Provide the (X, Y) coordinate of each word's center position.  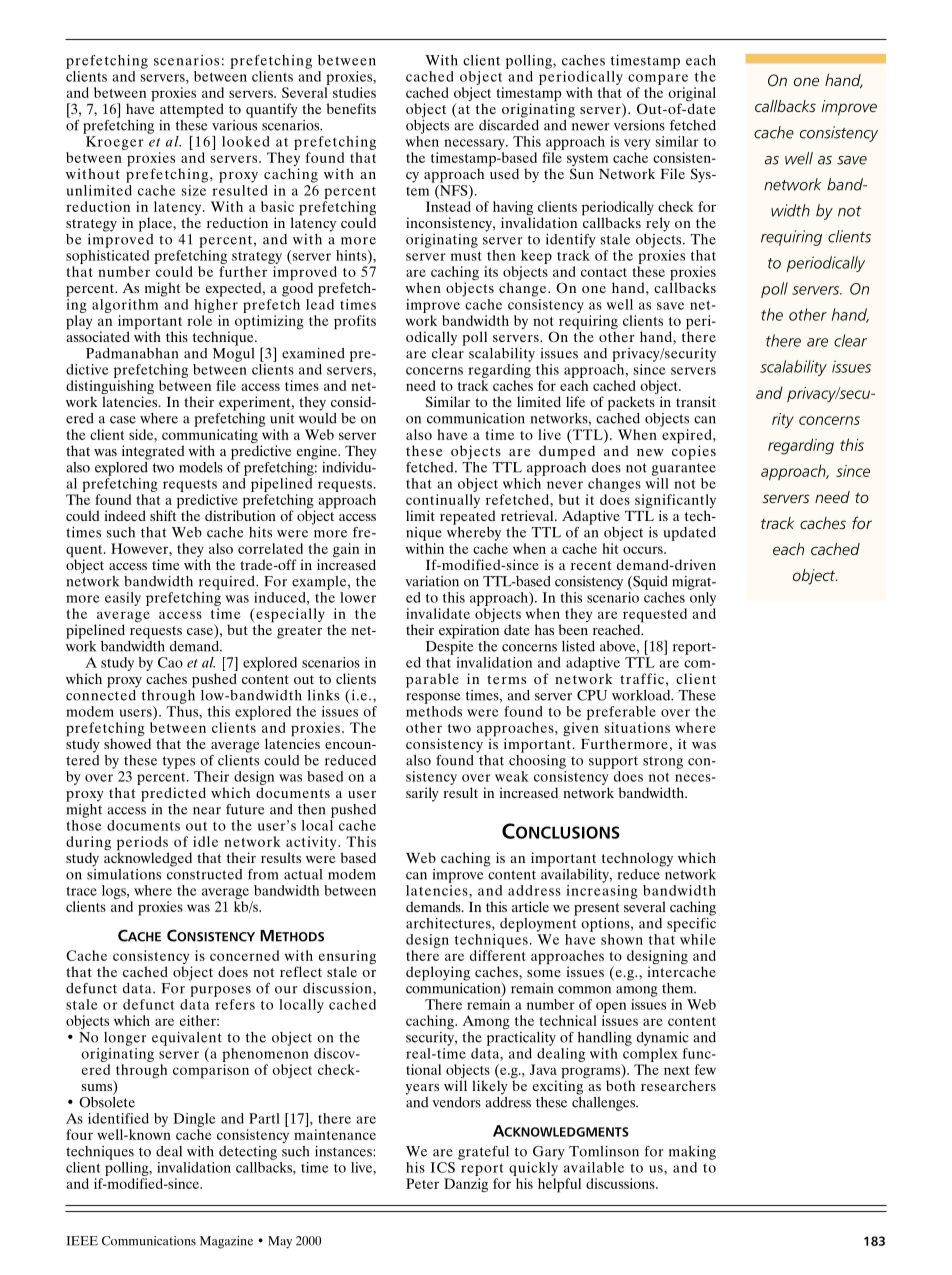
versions (639, 124)
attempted (192, 110)
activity (312, 844)
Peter (422, 1183)
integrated (153, 452)
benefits (351, 108)
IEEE (82, 1241)
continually (443, 502)
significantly (675, 502)
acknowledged (148, 858)
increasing (602, 892)
